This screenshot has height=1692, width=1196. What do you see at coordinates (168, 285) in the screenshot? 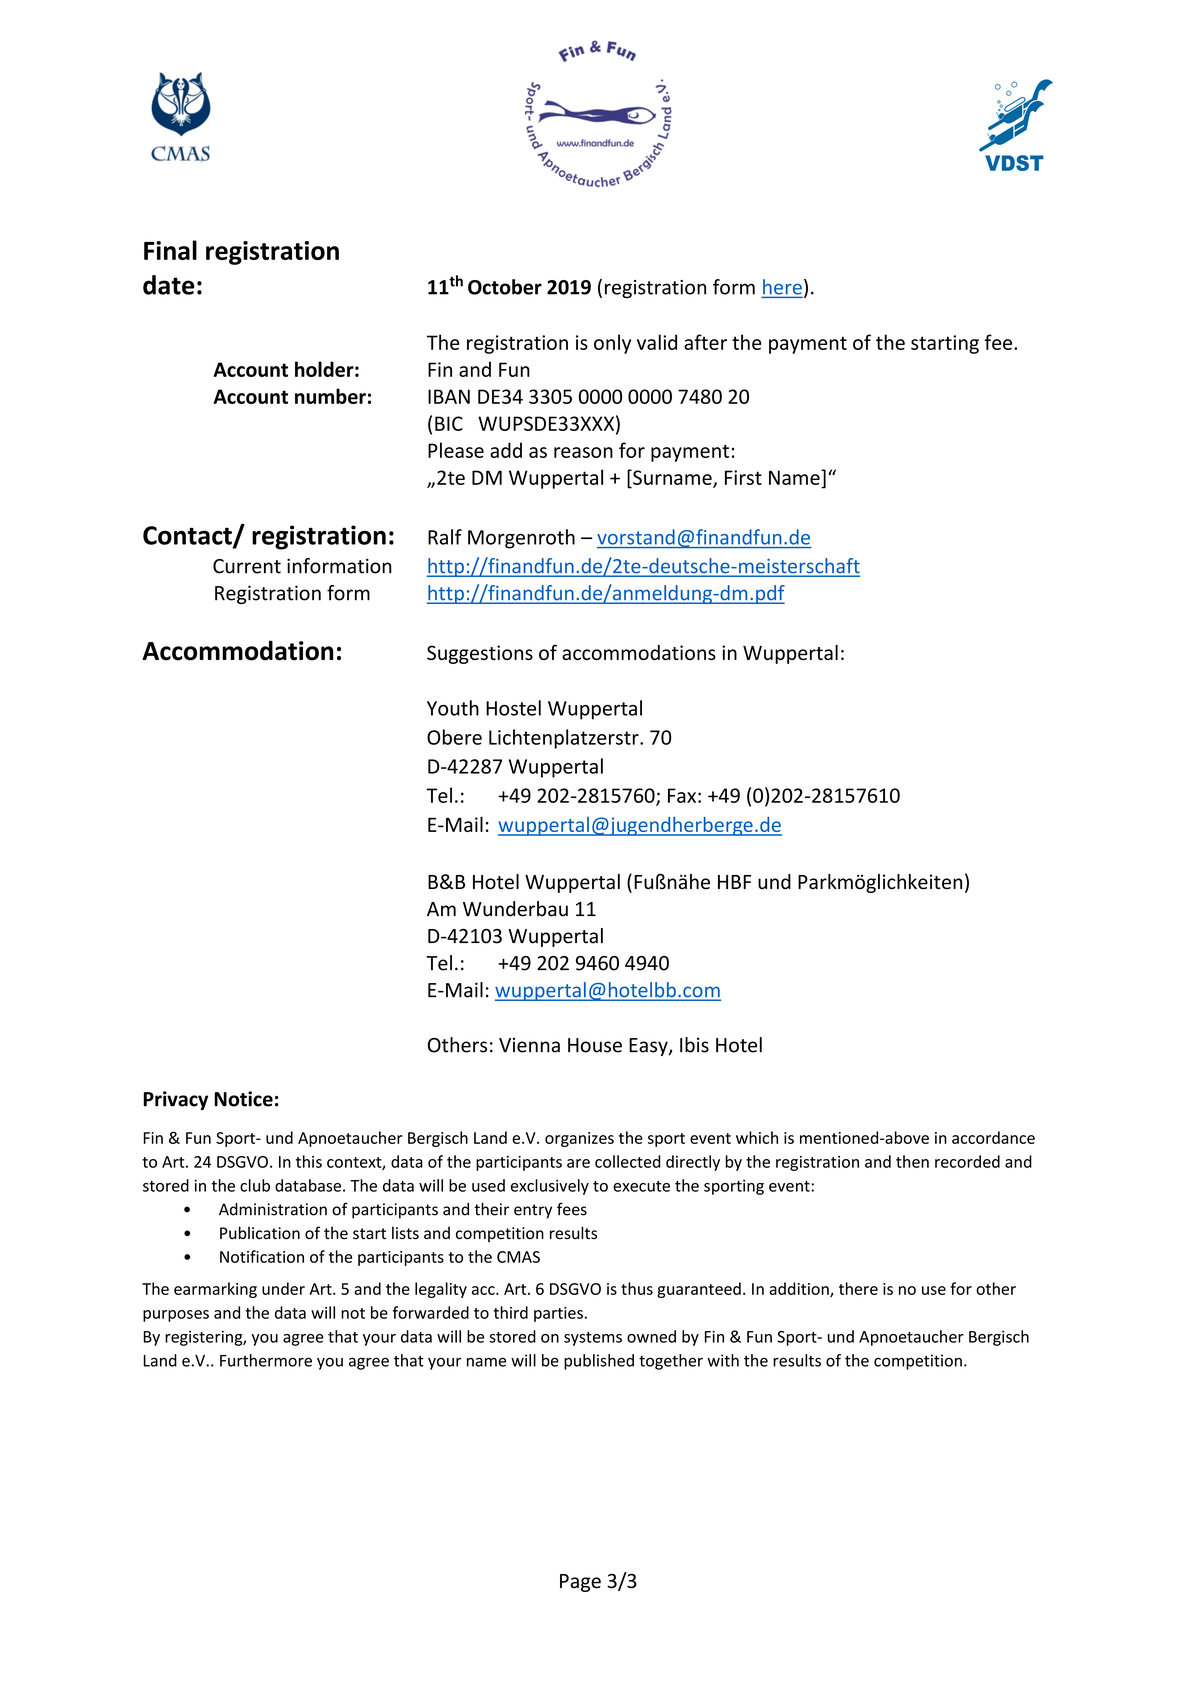
I see `date` at bounding box center [168, 285].
